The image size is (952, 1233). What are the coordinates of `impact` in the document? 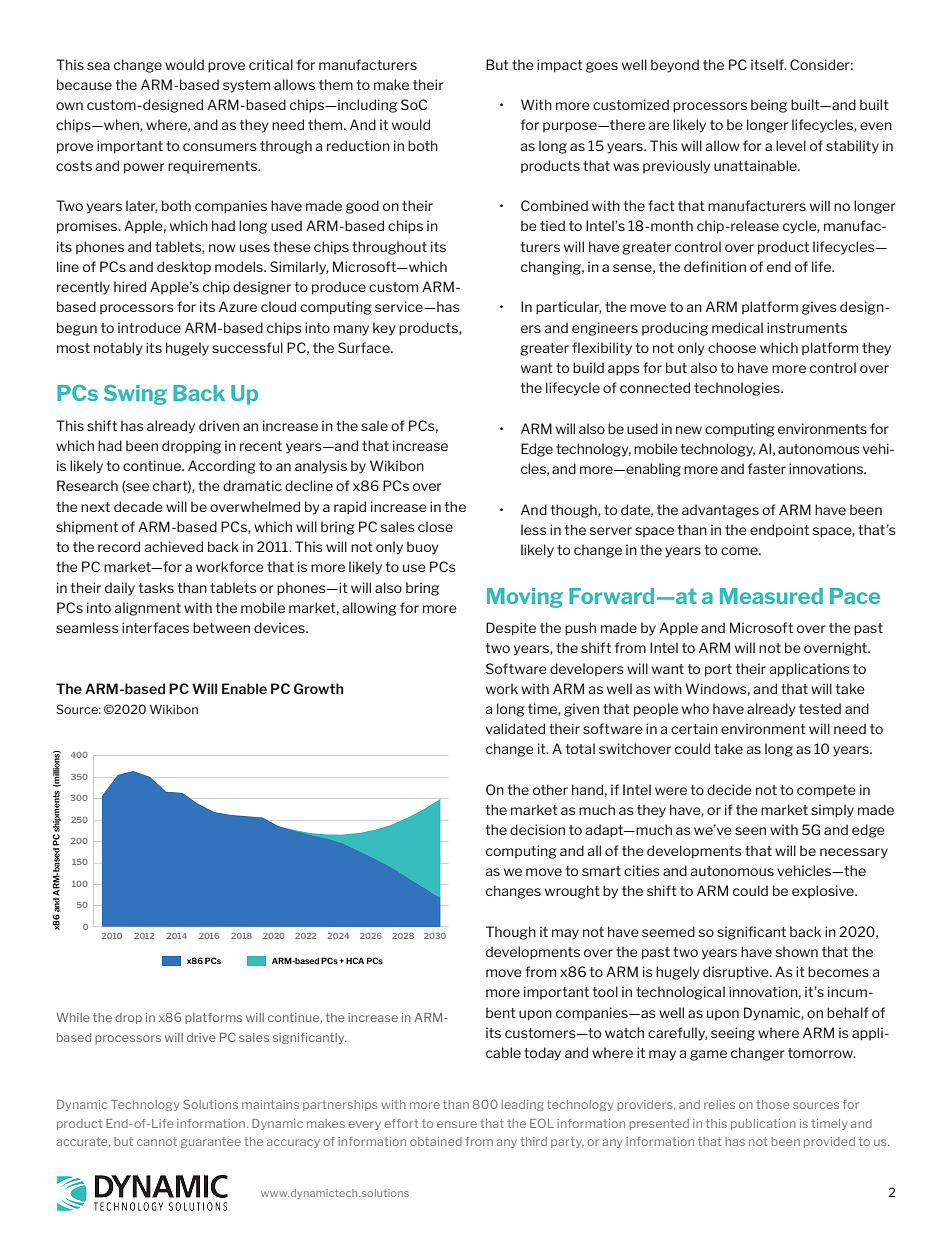 It's located at (560, 66).
